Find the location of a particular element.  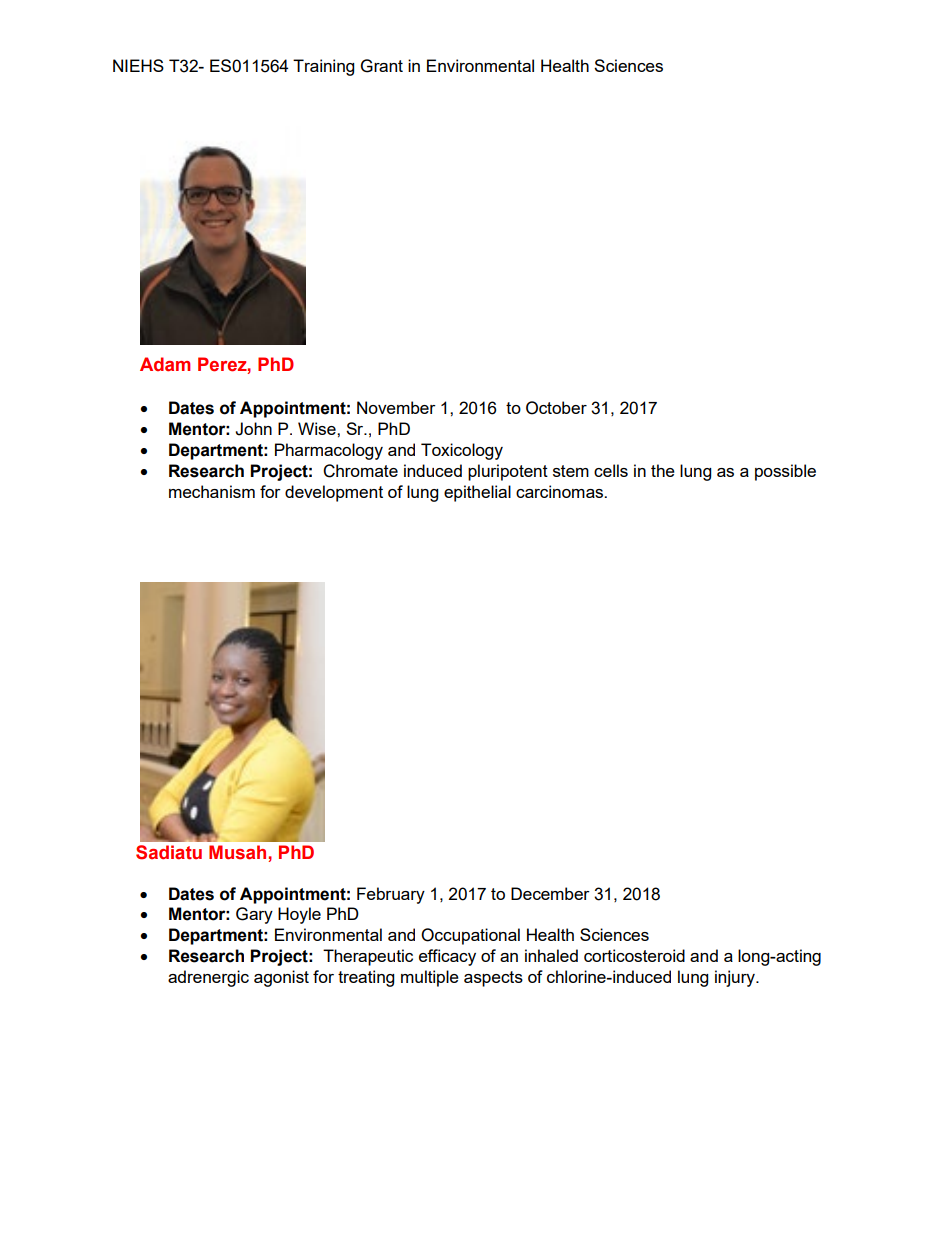

Training is located at coordinates (323, 67).
